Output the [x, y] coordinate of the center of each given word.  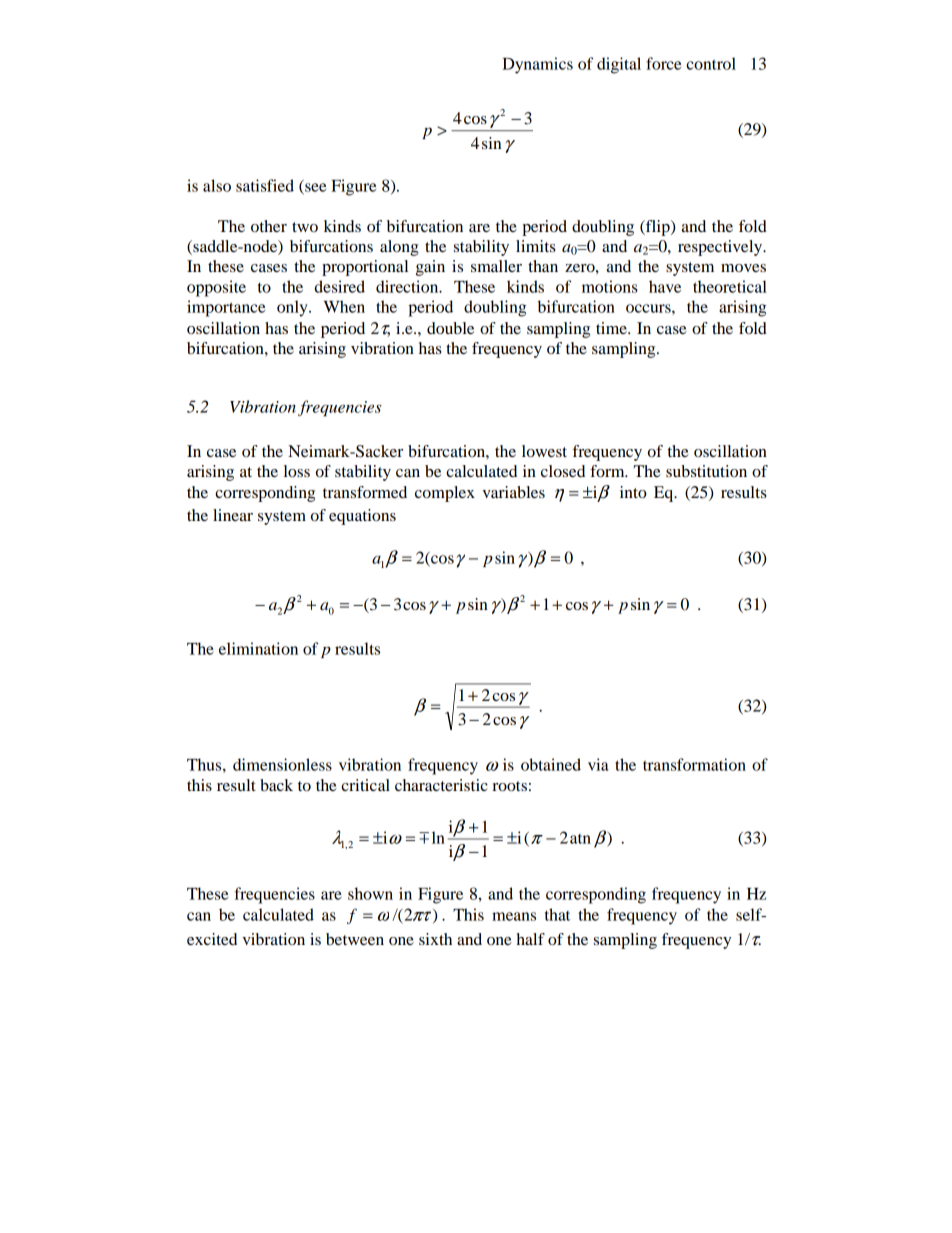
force [663, 63]
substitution [706, 471]
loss [297, 471]
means [514, 916]
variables [513, 492]
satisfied [265, 185]
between [355, 939]
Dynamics [537, 65]
